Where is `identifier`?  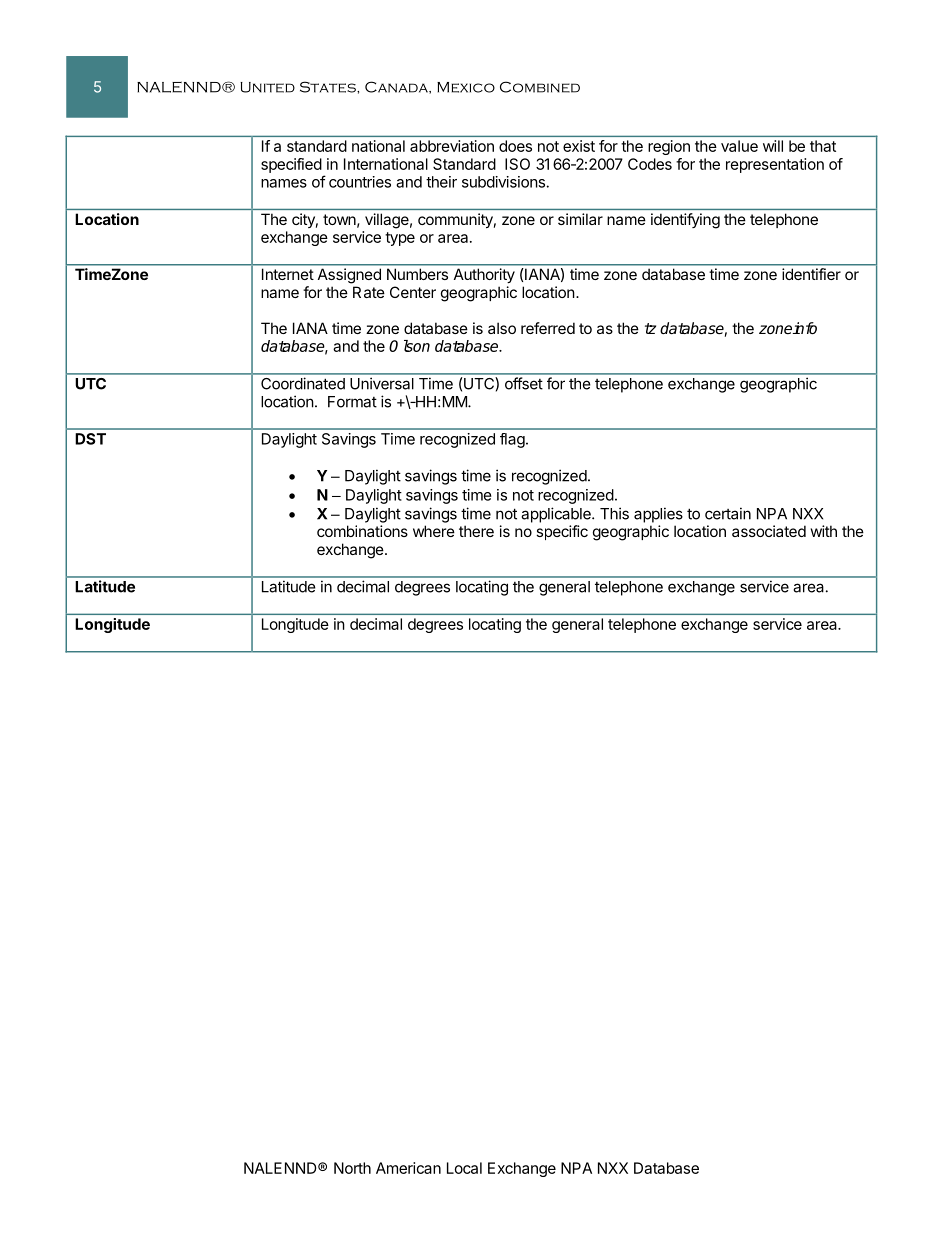 identifier is located at coordinates (811, 274).
